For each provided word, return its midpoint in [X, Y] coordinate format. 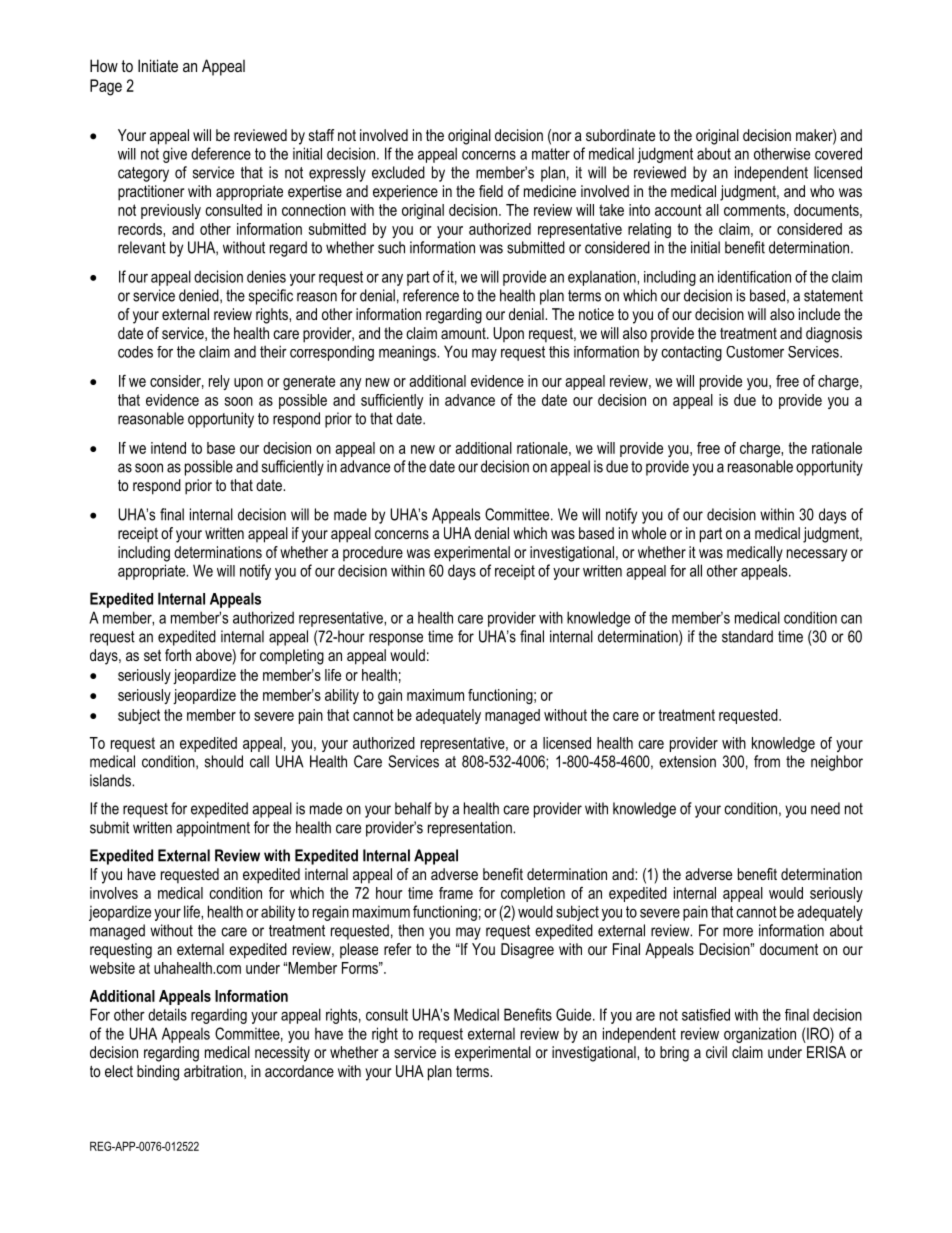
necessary [817, 555]
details [167, 1014]
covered [838, 153]
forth [178, 655]
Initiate [158, 65]
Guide [575, 1014]
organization [760, 1035]
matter [551, 154]
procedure [373, 553]
